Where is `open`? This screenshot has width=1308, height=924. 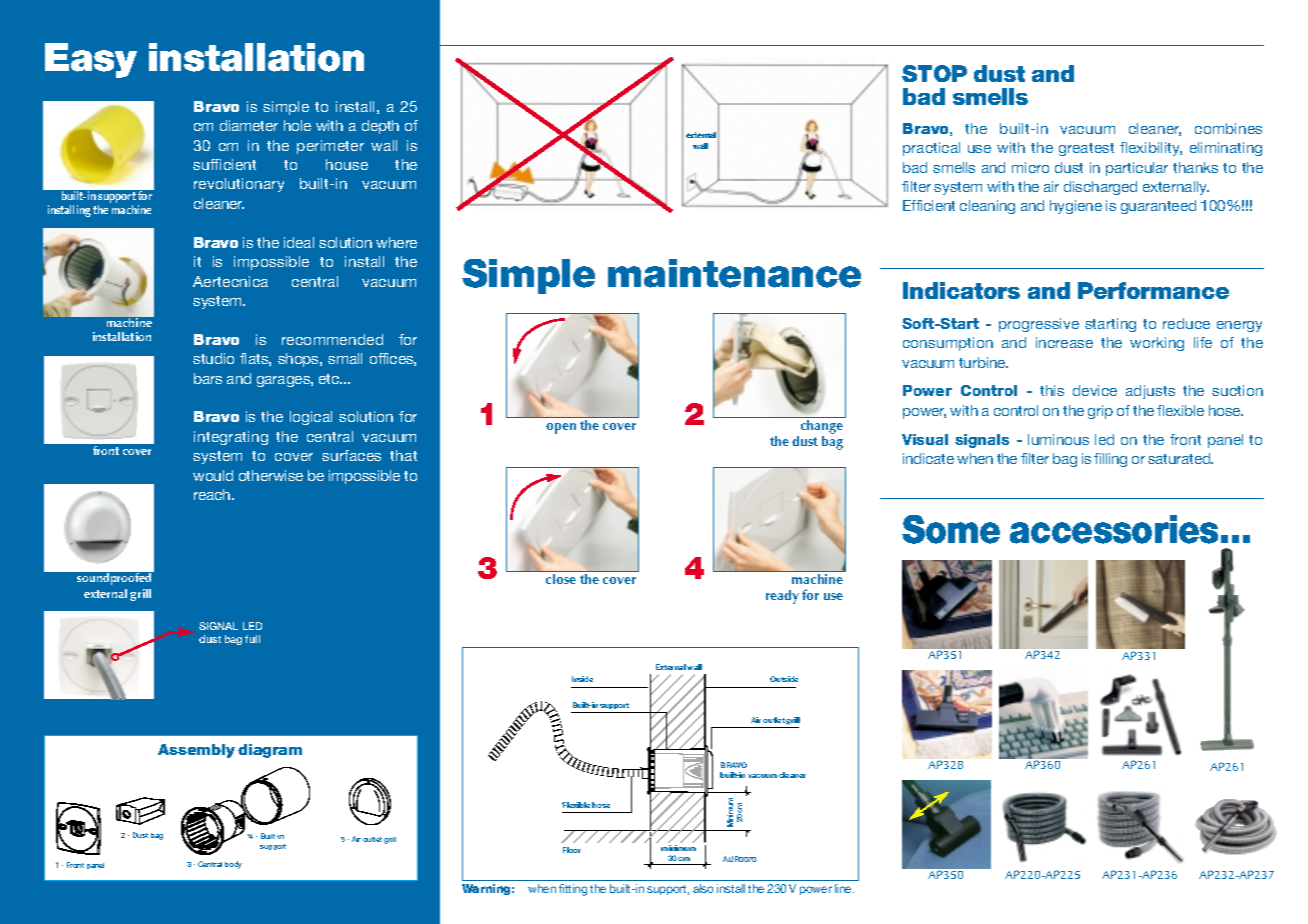
open is located at coordinates (561, 428).
